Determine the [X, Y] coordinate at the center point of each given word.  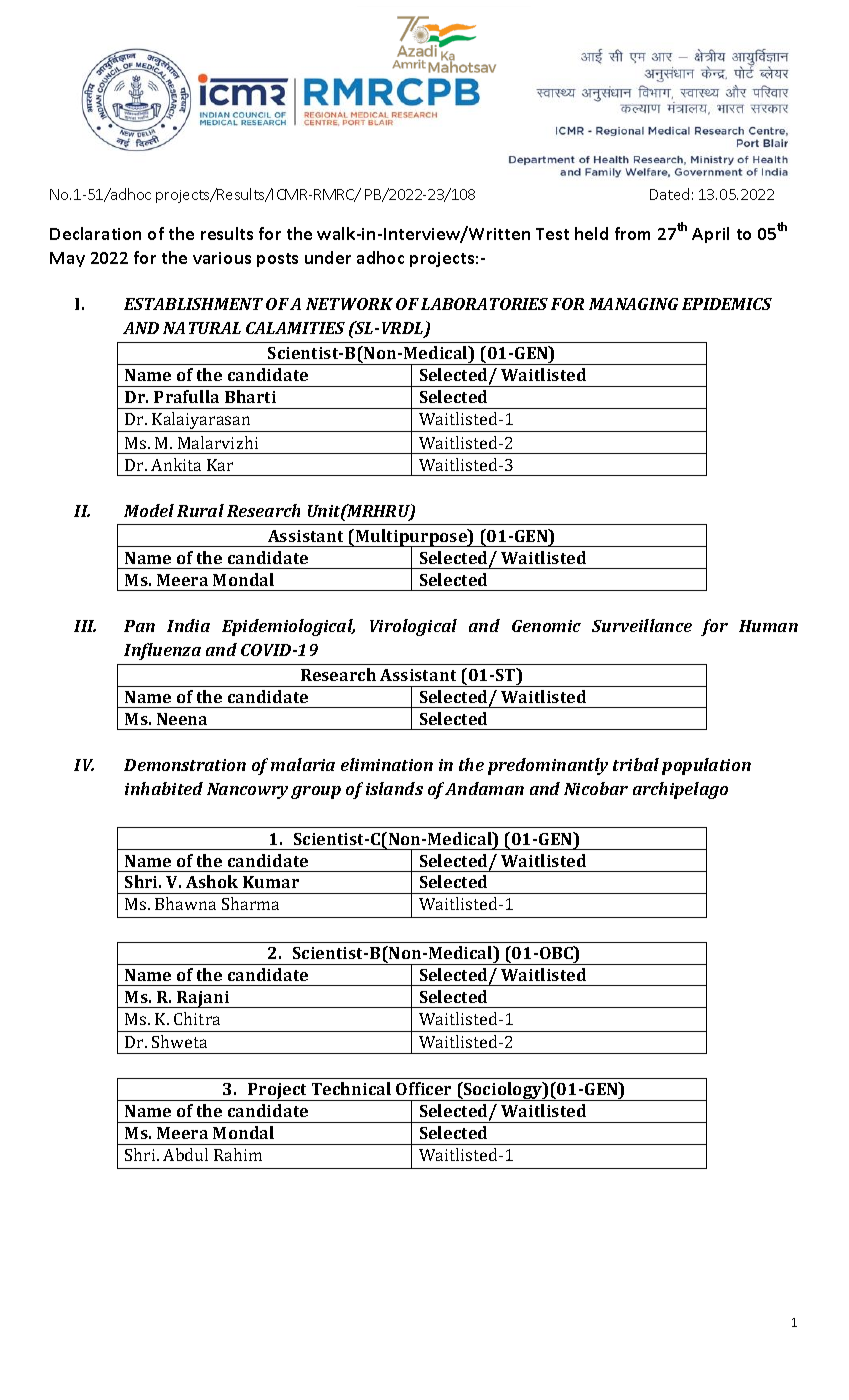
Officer [423, 1088]
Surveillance [642, 625]
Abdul [185, 1154]
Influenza [162, 651]
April [710, 235]
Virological [413, 627]
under [328, 257]
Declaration [95, 233]
